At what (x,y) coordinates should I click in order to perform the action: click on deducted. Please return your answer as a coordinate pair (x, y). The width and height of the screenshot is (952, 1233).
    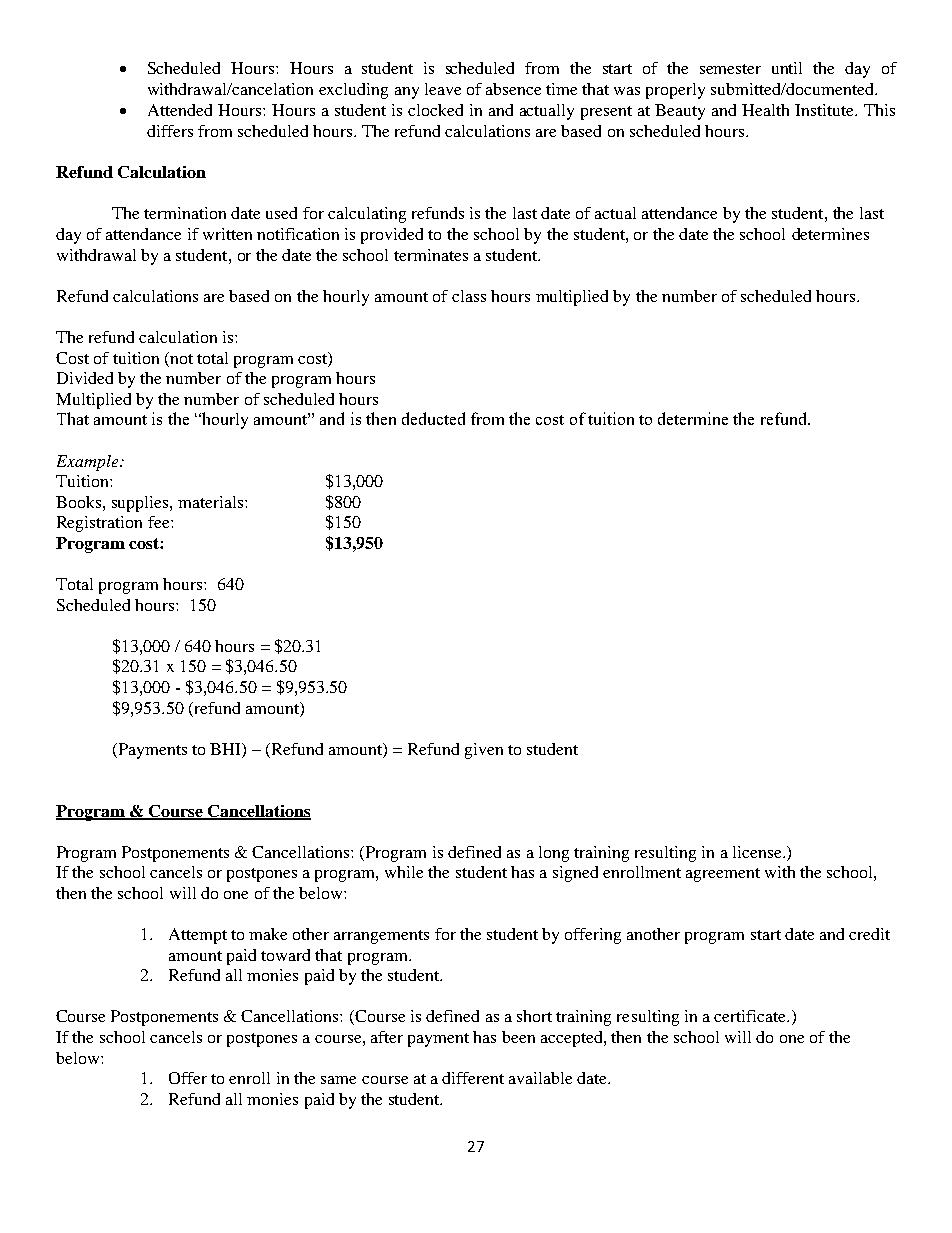
    Looking at the image, I should click on (433, 418).
